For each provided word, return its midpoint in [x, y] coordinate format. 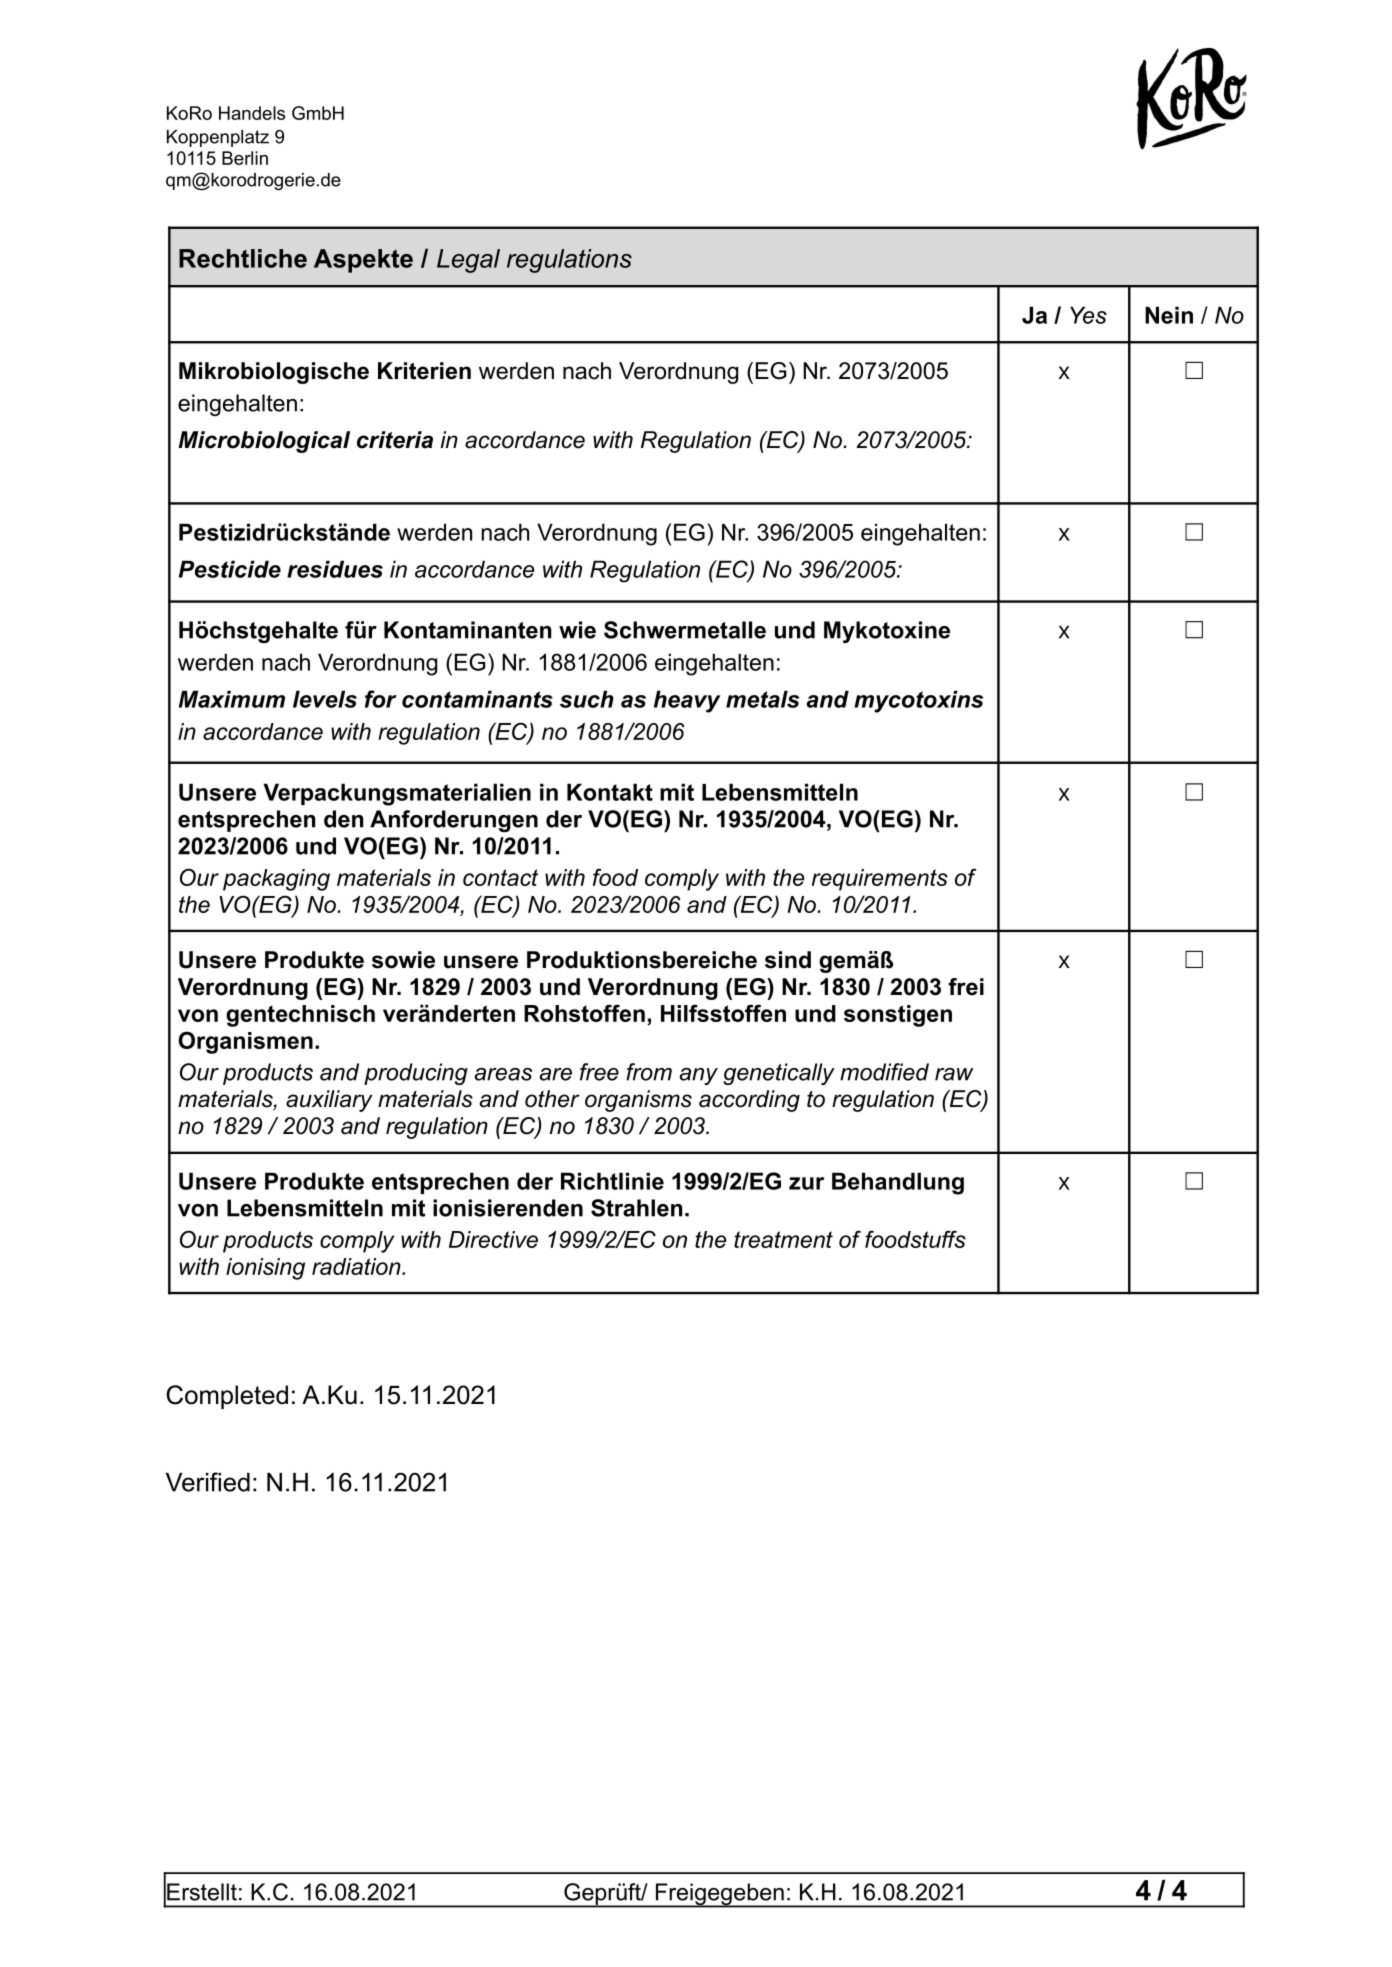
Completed [227, 1397]
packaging [276, 880]
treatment [783, 1239]
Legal [468, 261]
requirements [880, 880]
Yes [1088, 315]
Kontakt [610, 792]
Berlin [245, 158]
